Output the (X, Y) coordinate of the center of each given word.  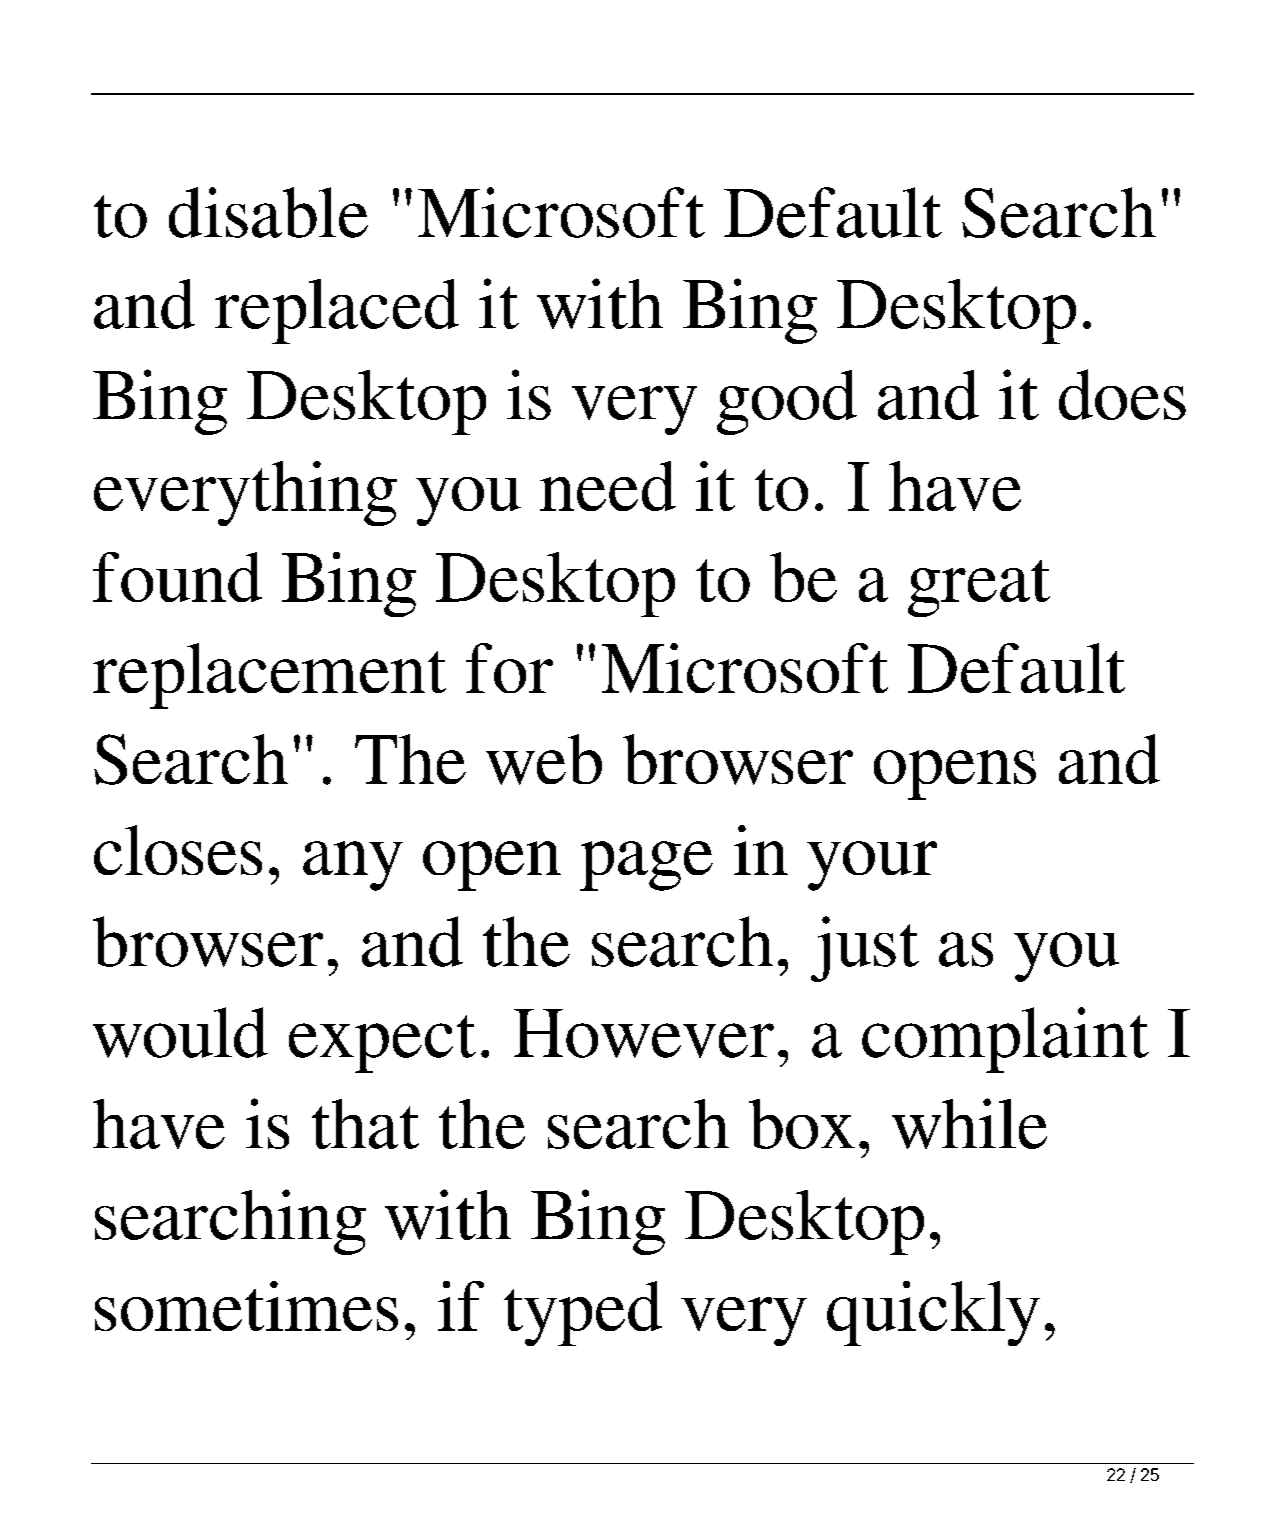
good (787, 402)
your (872, 866)
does (1122, 394)
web (544, 759)
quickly (933, 1313)
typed (583, 1313)
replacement (269, 676)
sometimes (246, 1306)
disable (268, 212)
